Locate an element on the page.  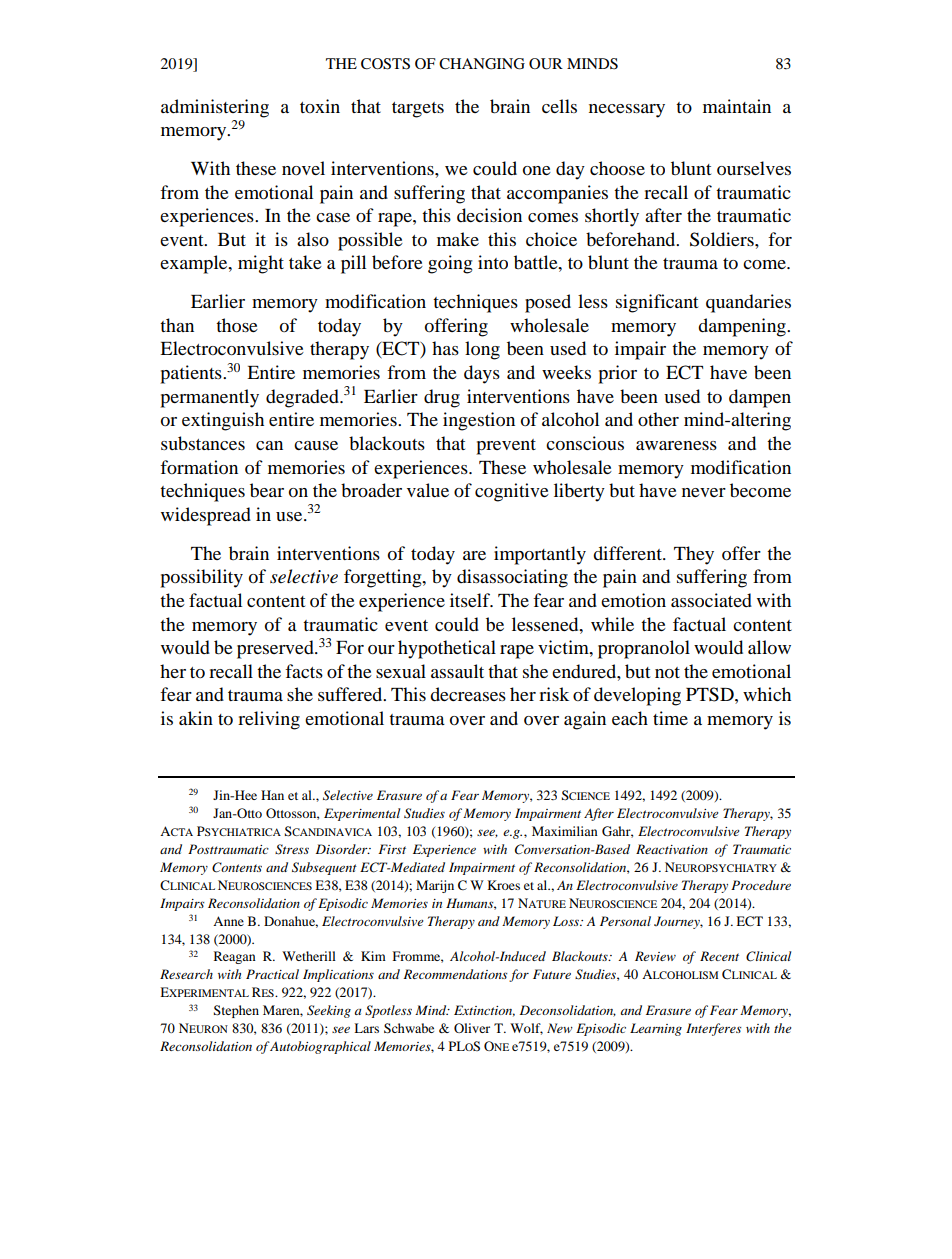
reliving is located at coordinates (269, 720).
